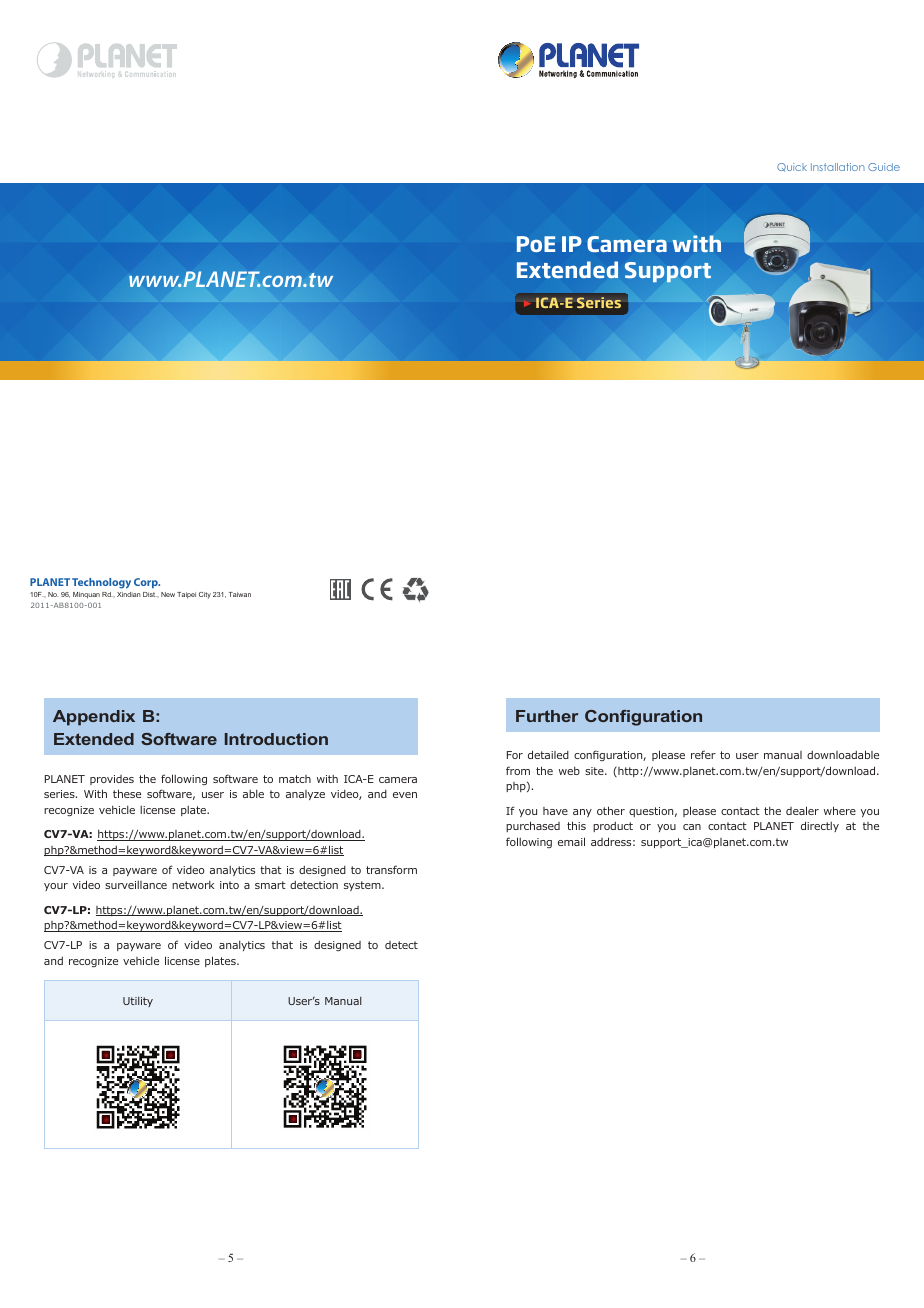 The height and width of the screenshot is (1308, 924). What do you see at coordinates (884, 167) in the screenshot?
I see `Guide` at bounding box center [884, 167].
